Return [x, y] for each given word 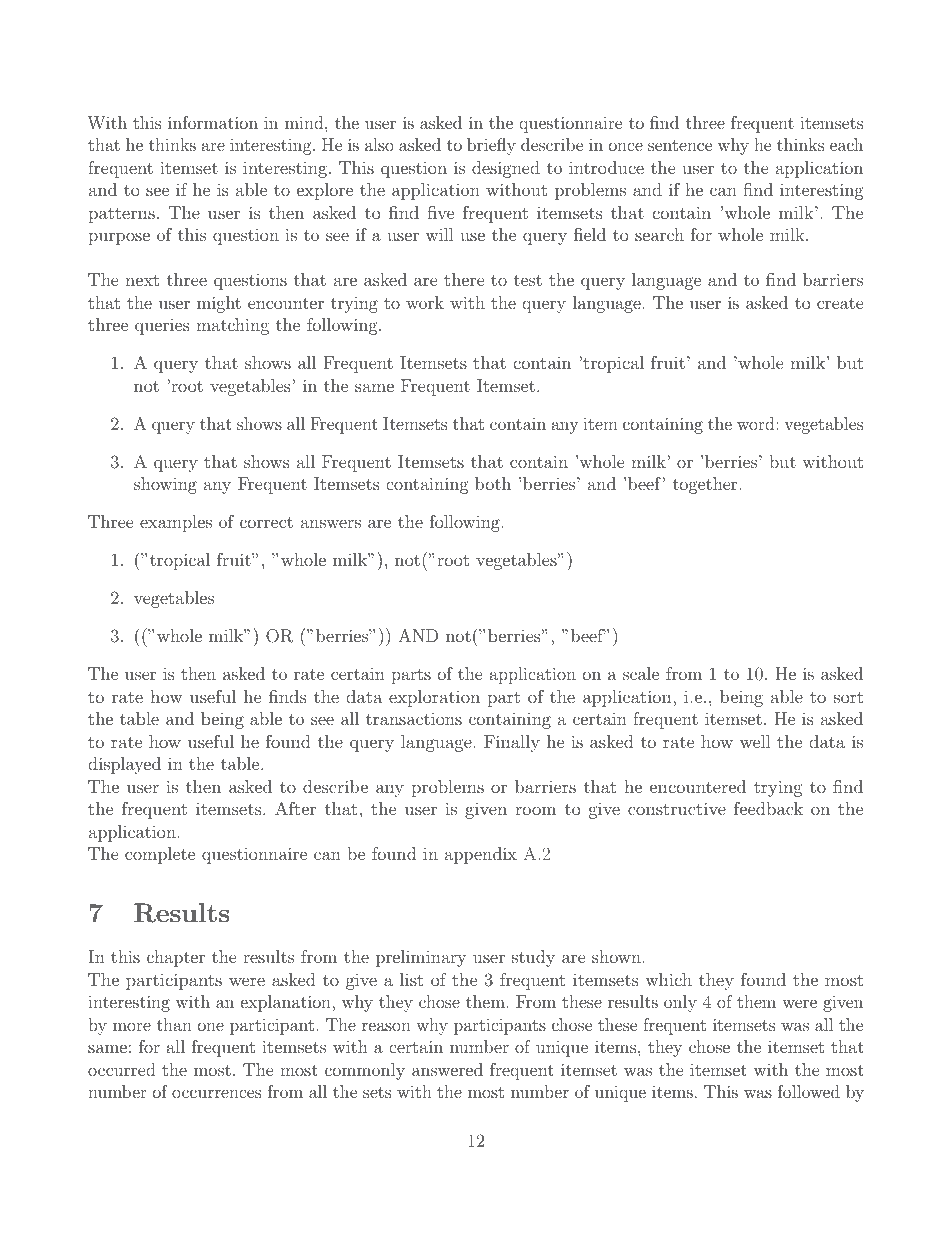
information [213, 122]
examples [176, 523]
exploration [434, 698]
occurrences [216, 1093]
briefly [491, 146]
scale [641, 673]
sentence [680, 145]
